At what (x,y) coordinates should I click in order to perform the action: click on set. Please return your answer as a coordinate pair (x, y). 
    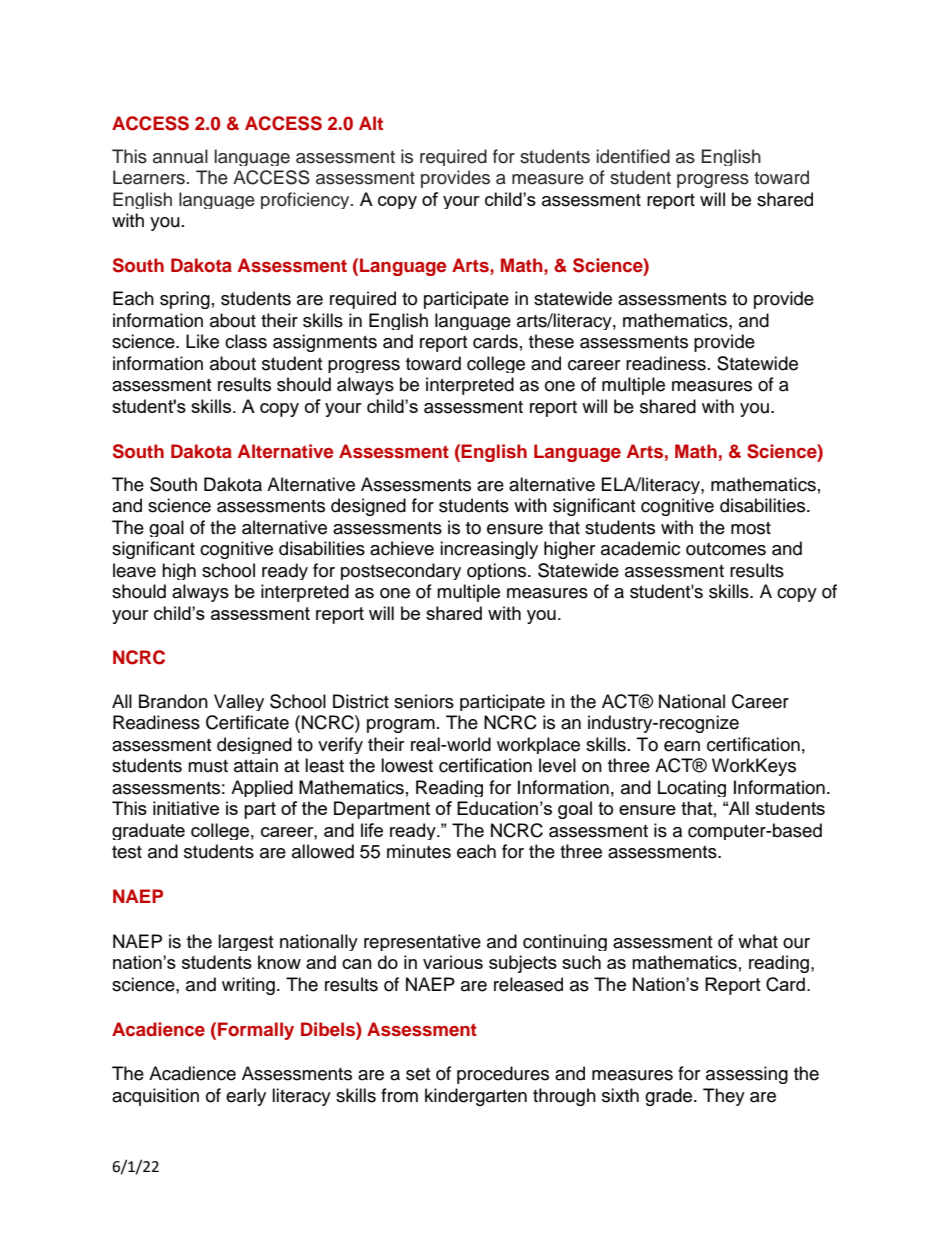
    Looking at the image, I should click on (418, 1074).
